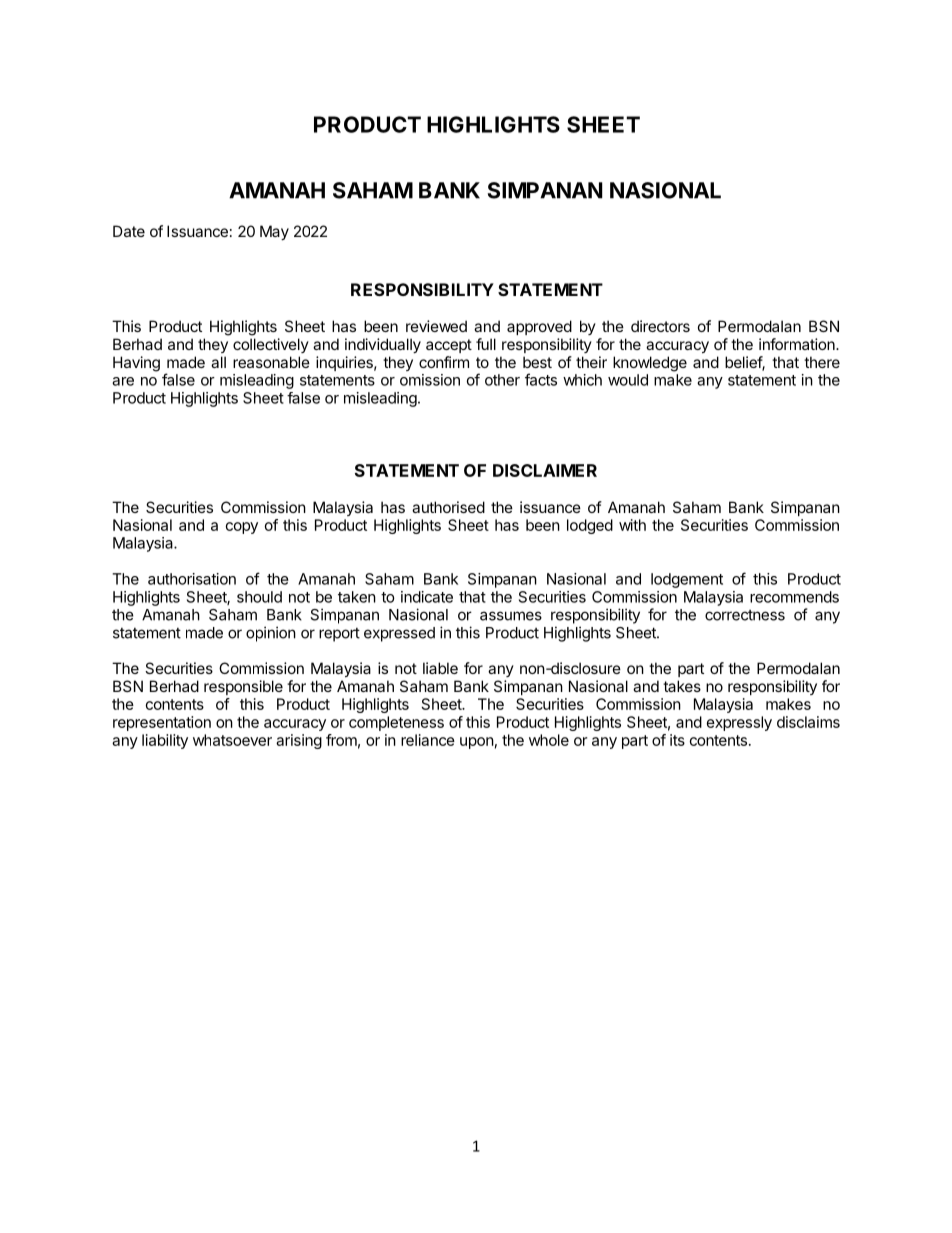  I want to click on confirm, so click(444, 362).
